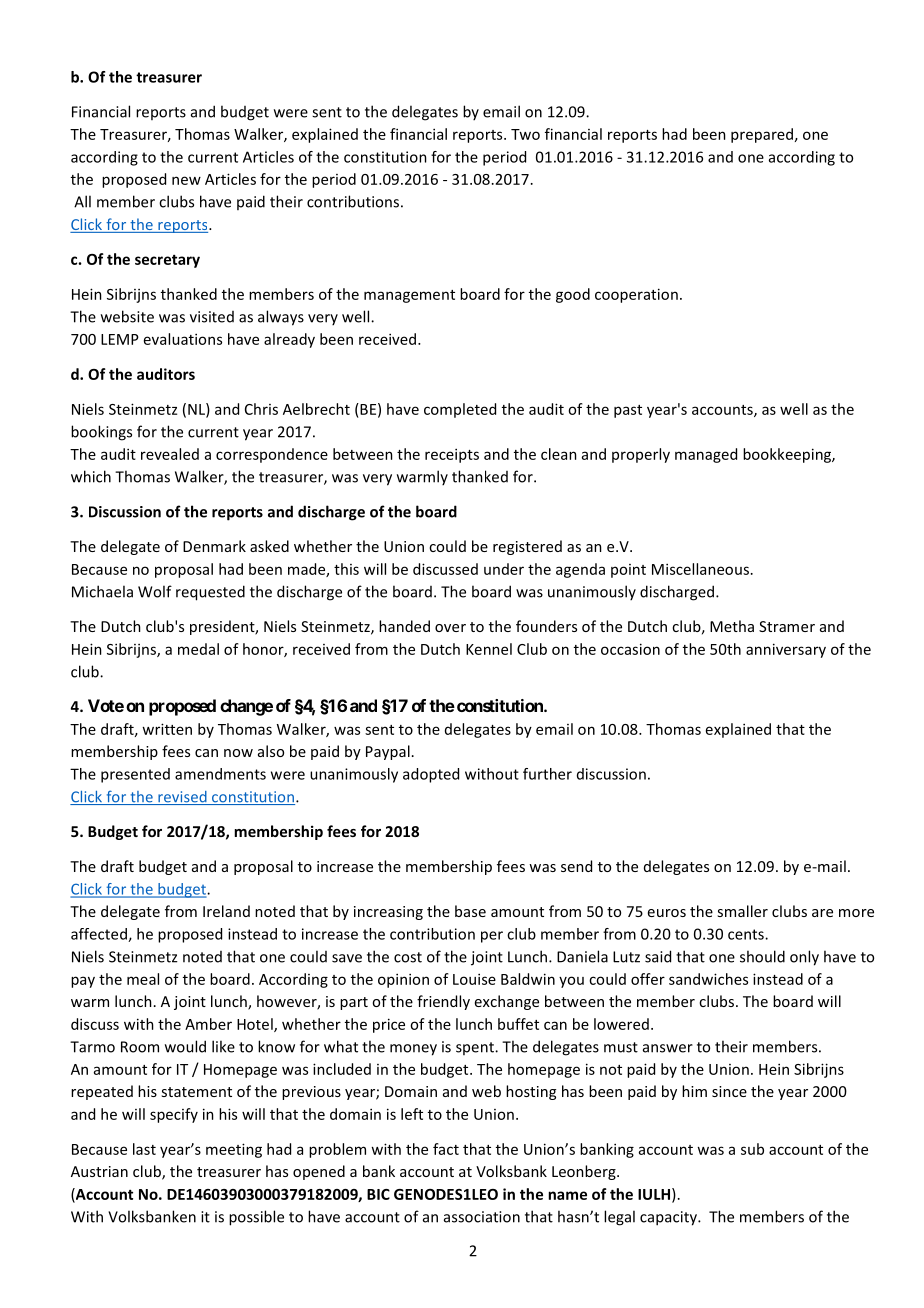  Describe the element at coordinates (752, 1149) in the image. I see `sub` at that location.
